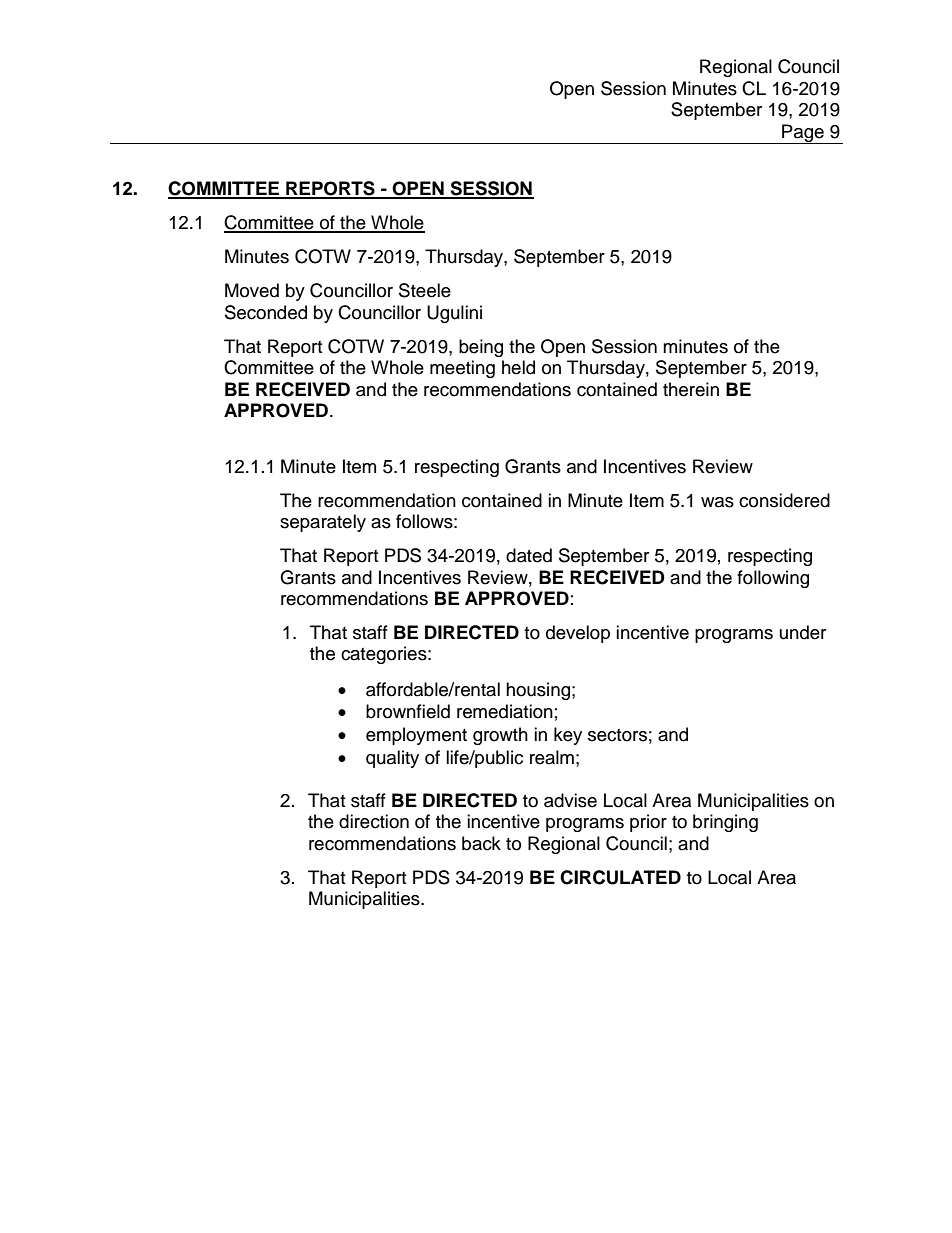 This image has height=1233, width=952. I want to click on therein, so click(691, 389).
